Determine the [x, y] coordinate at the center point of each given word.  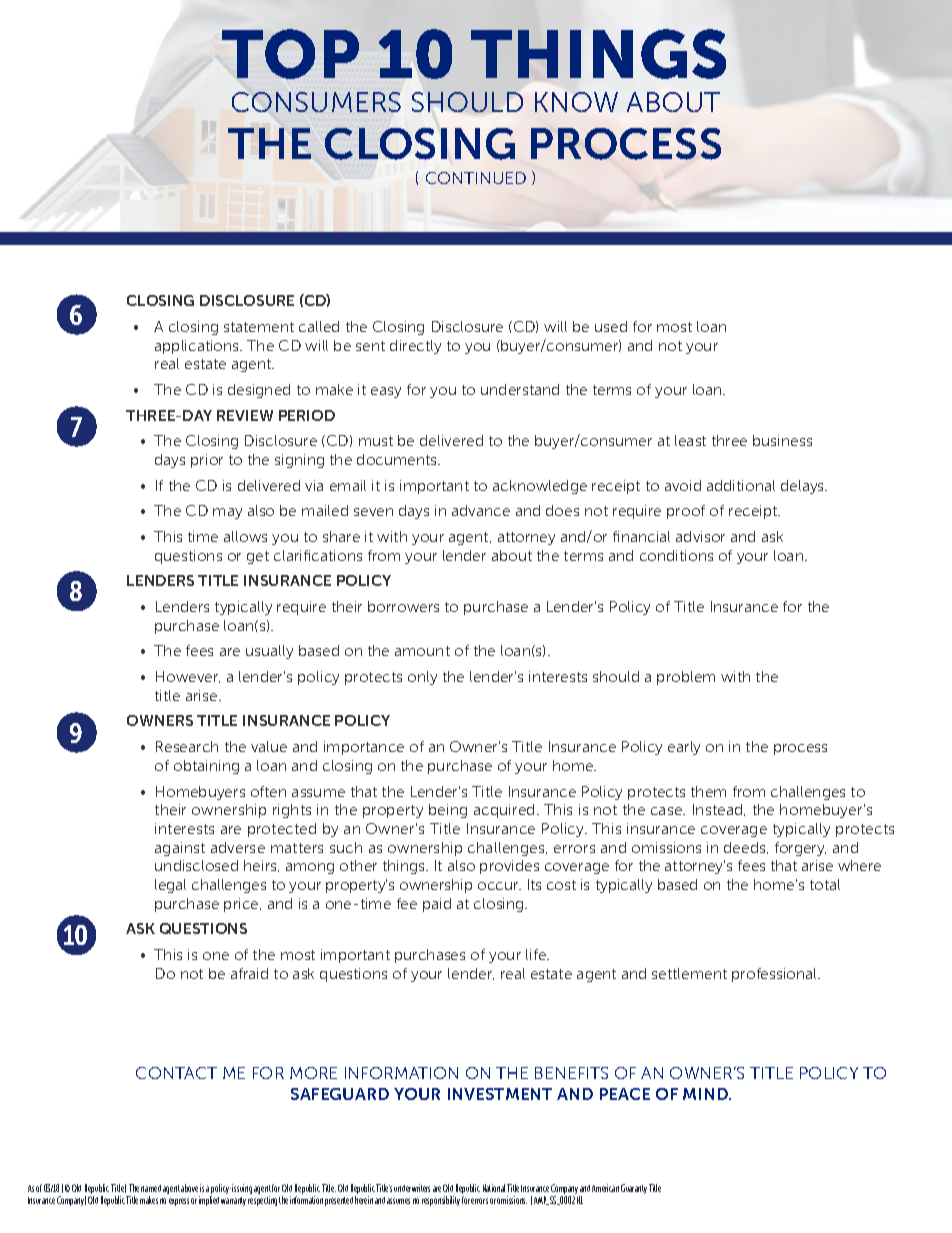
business [782, 440]
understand [520, 389]
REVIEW [245, 415]
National [494, 1188]
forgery [800, 849]
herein [364, 1200]
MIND [706, 1094]
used [611, 326]
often [268, 791]
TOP [290, 54]
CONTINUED [476, 178]
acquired [504, 811]
